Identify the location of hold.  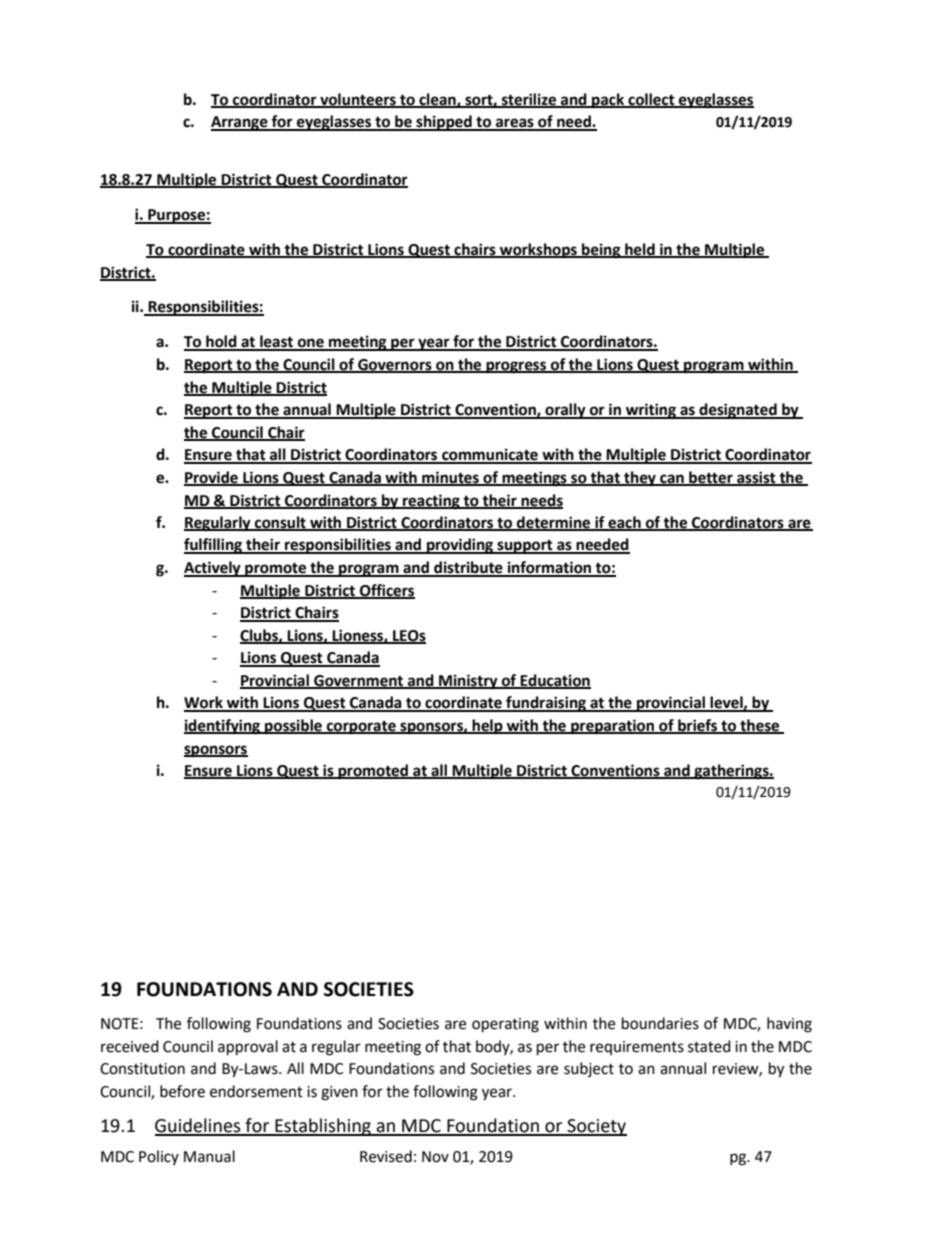
(221, 342).
